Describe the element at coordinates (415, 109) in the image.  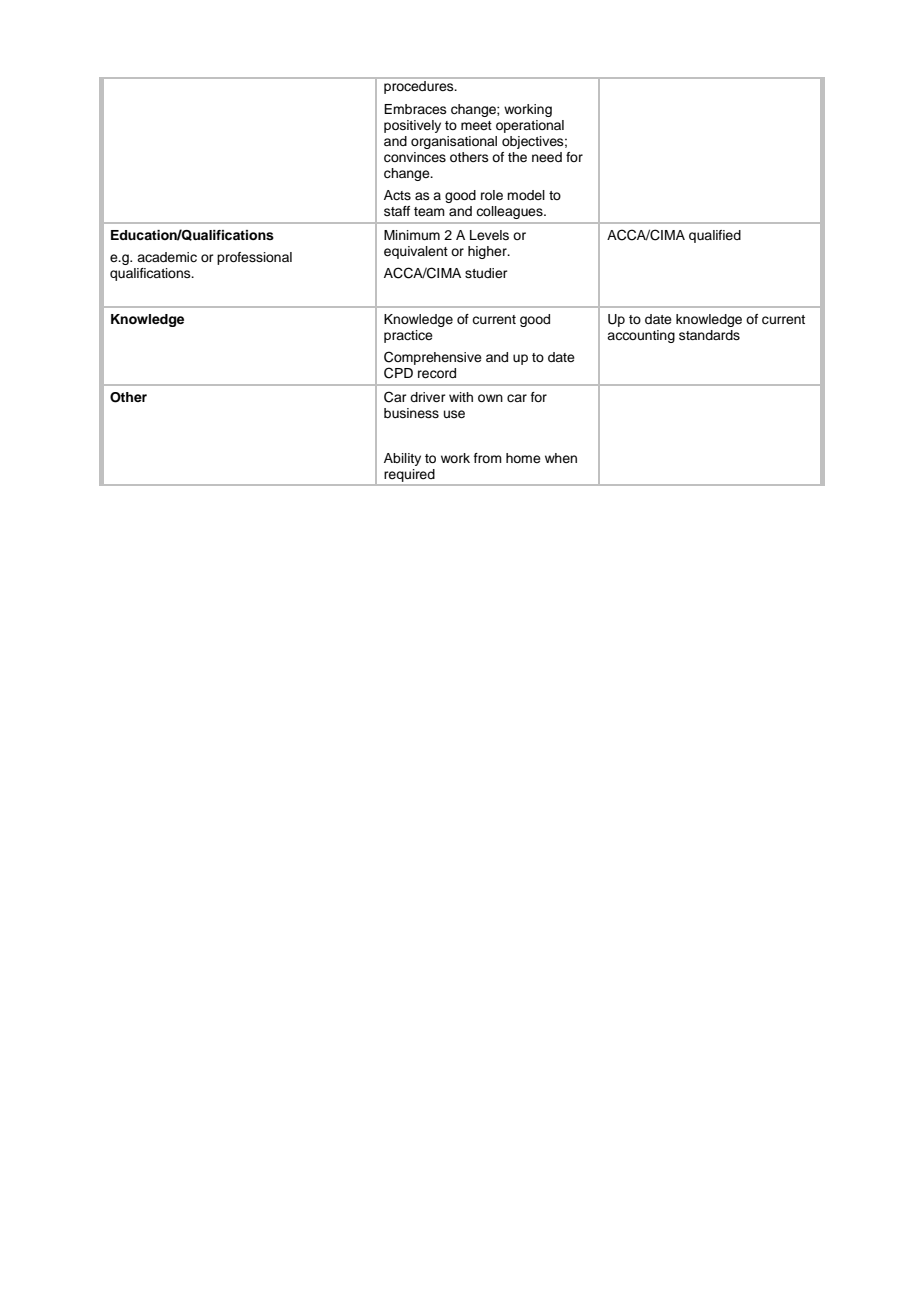
I see `Embraces` at that location.
